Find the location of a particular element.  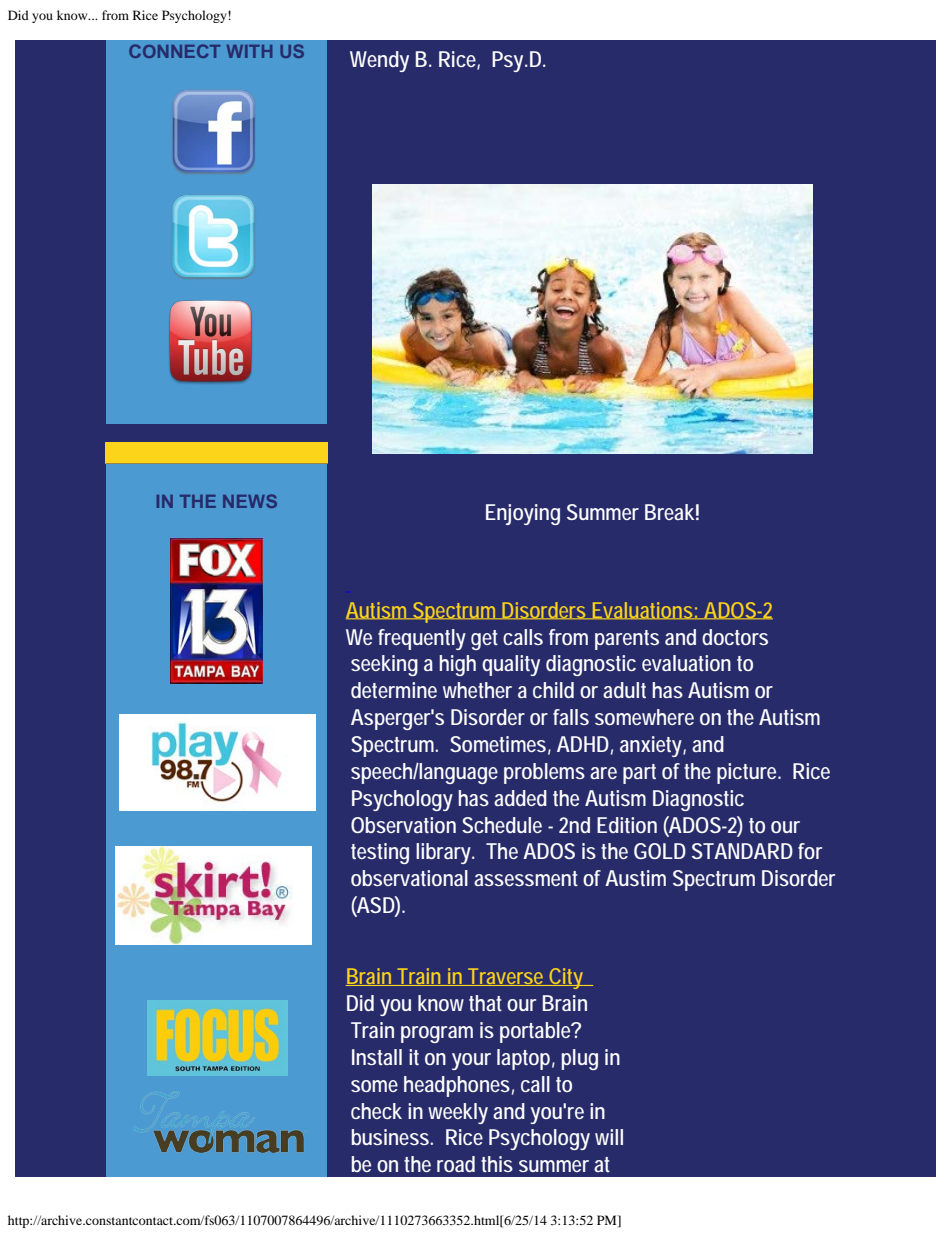

WITH is located at coordinates (249, 51).
